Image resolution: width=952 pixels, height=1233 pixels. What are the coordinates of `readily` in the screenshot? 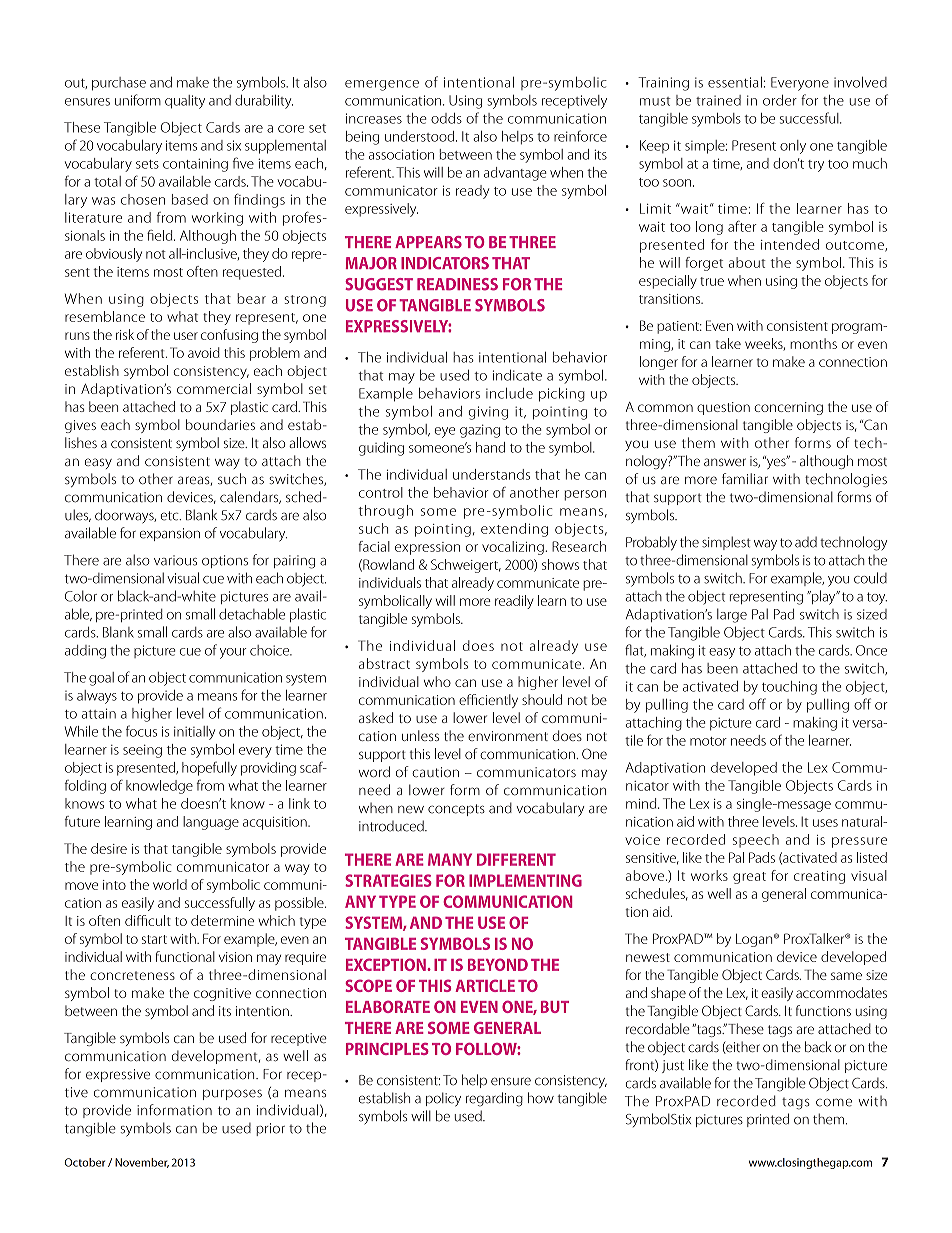 It's located at (514, 602).
